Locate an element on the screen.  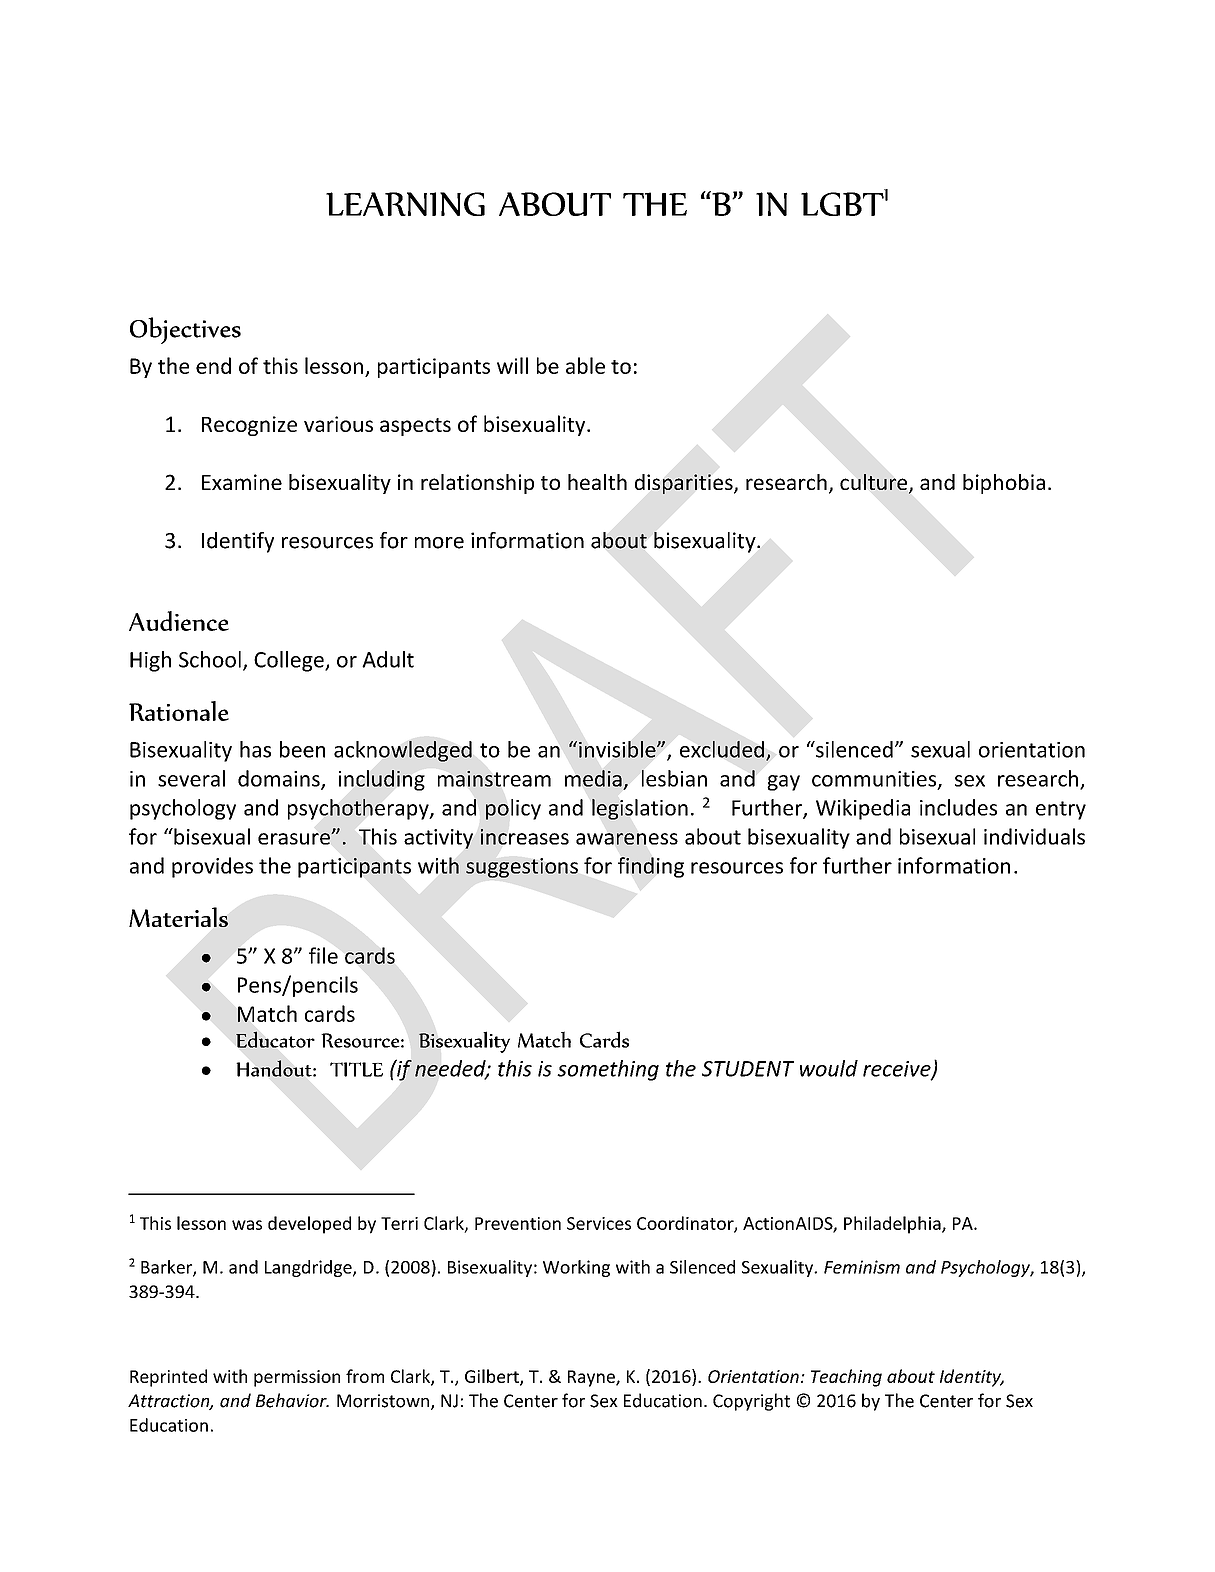
Educator is located at coordinates (275, 1039).
